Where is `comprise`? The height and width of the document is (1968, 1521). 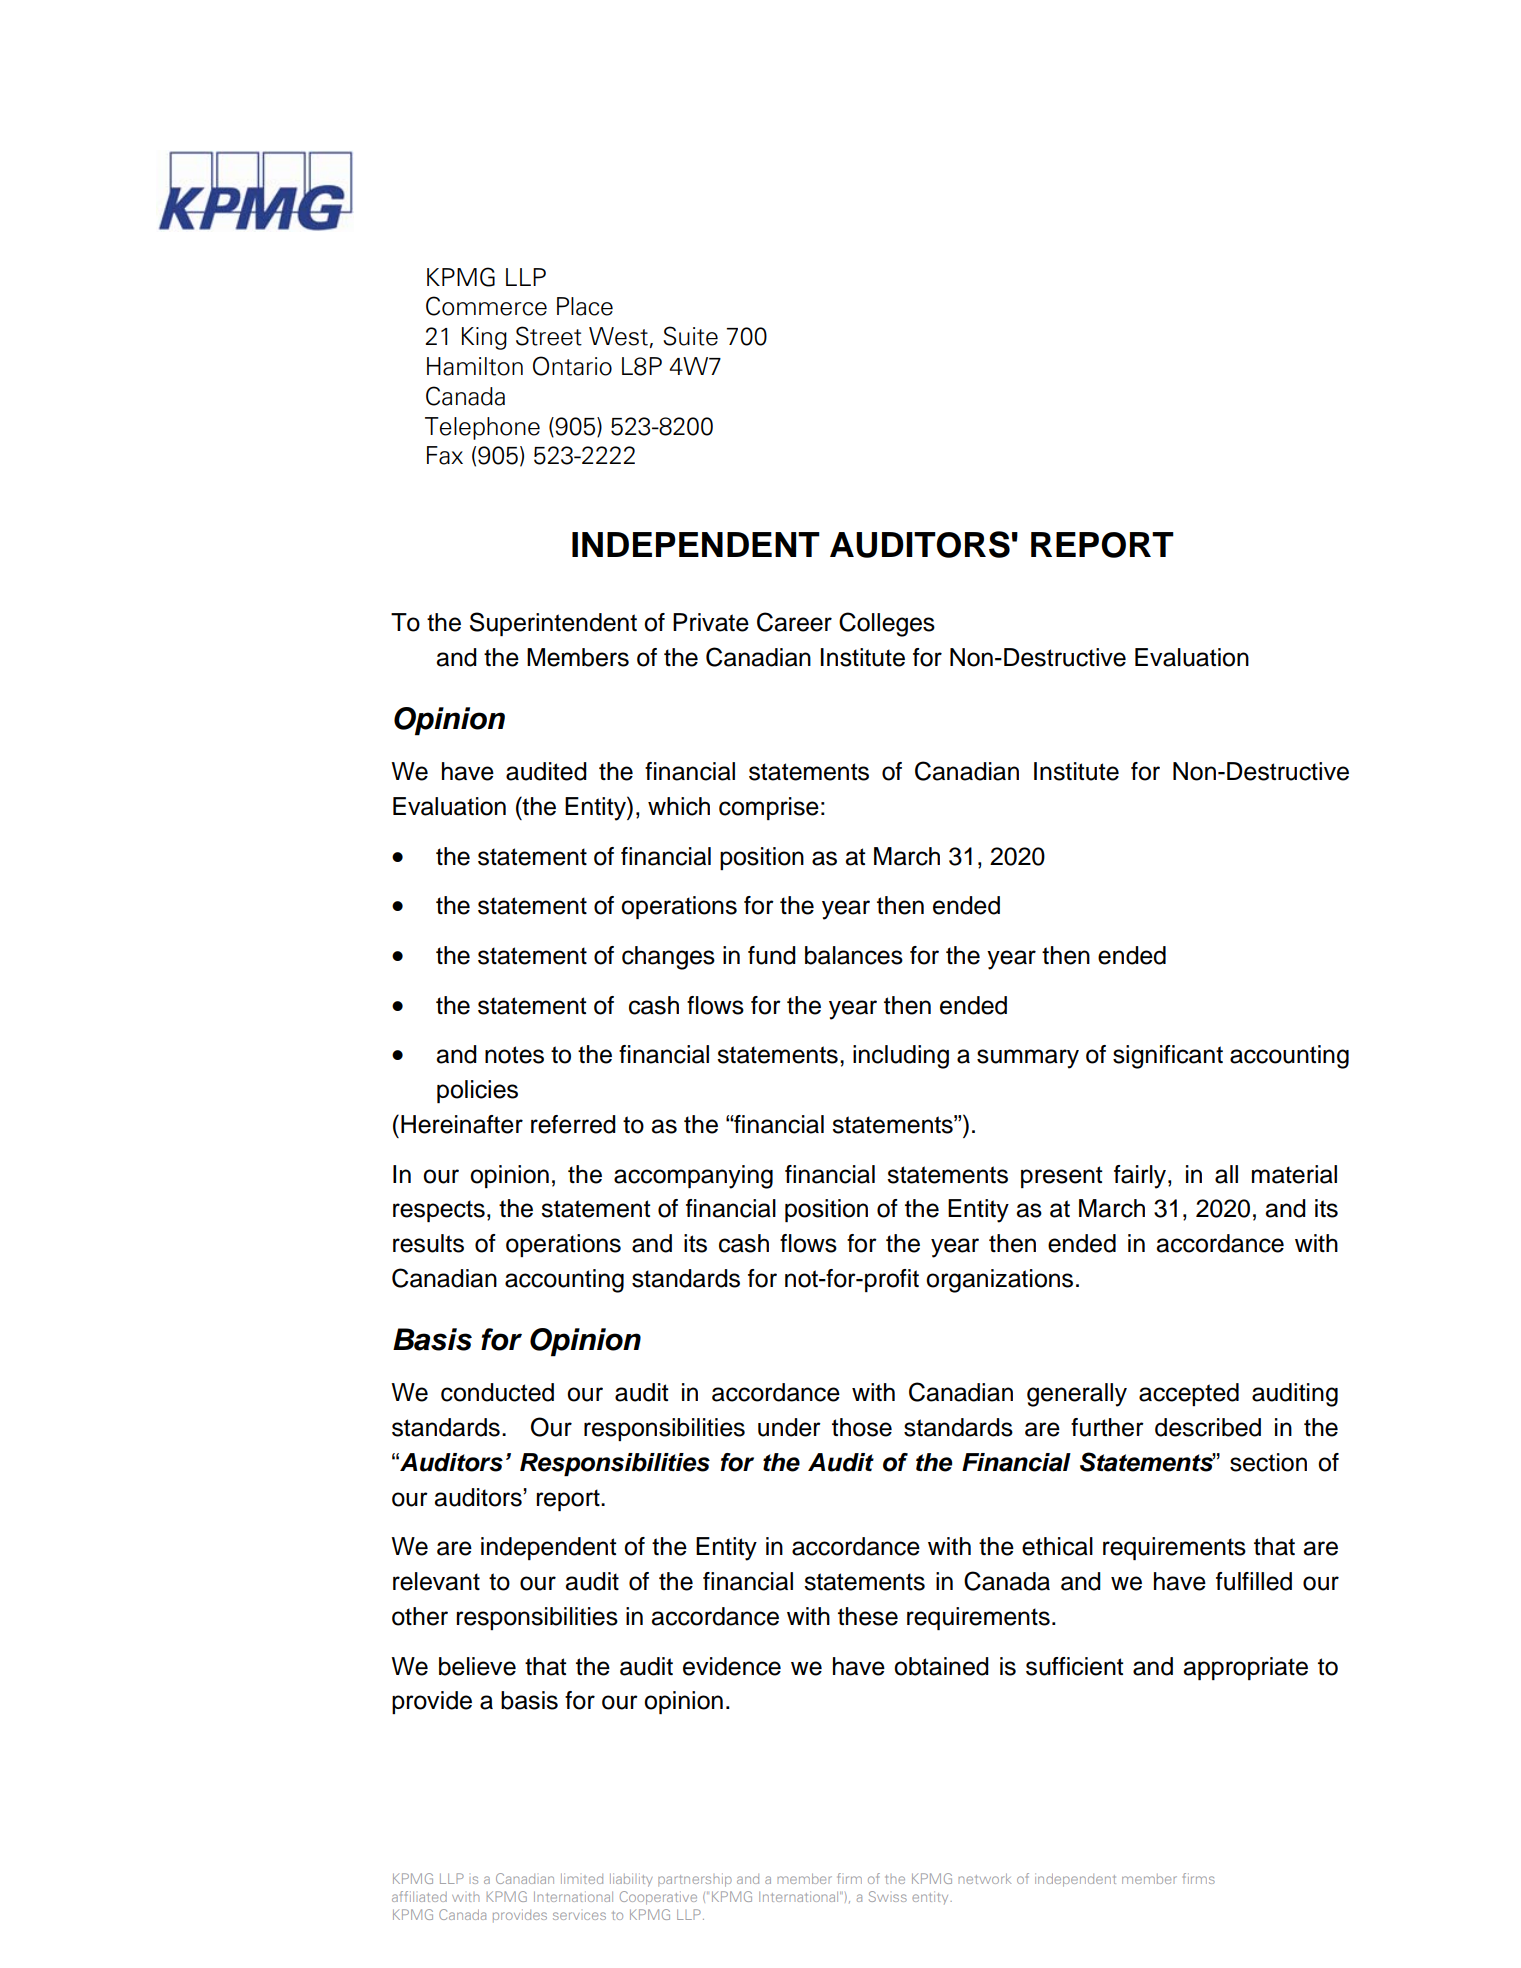
comprise is located at coordinates (769, 808).
